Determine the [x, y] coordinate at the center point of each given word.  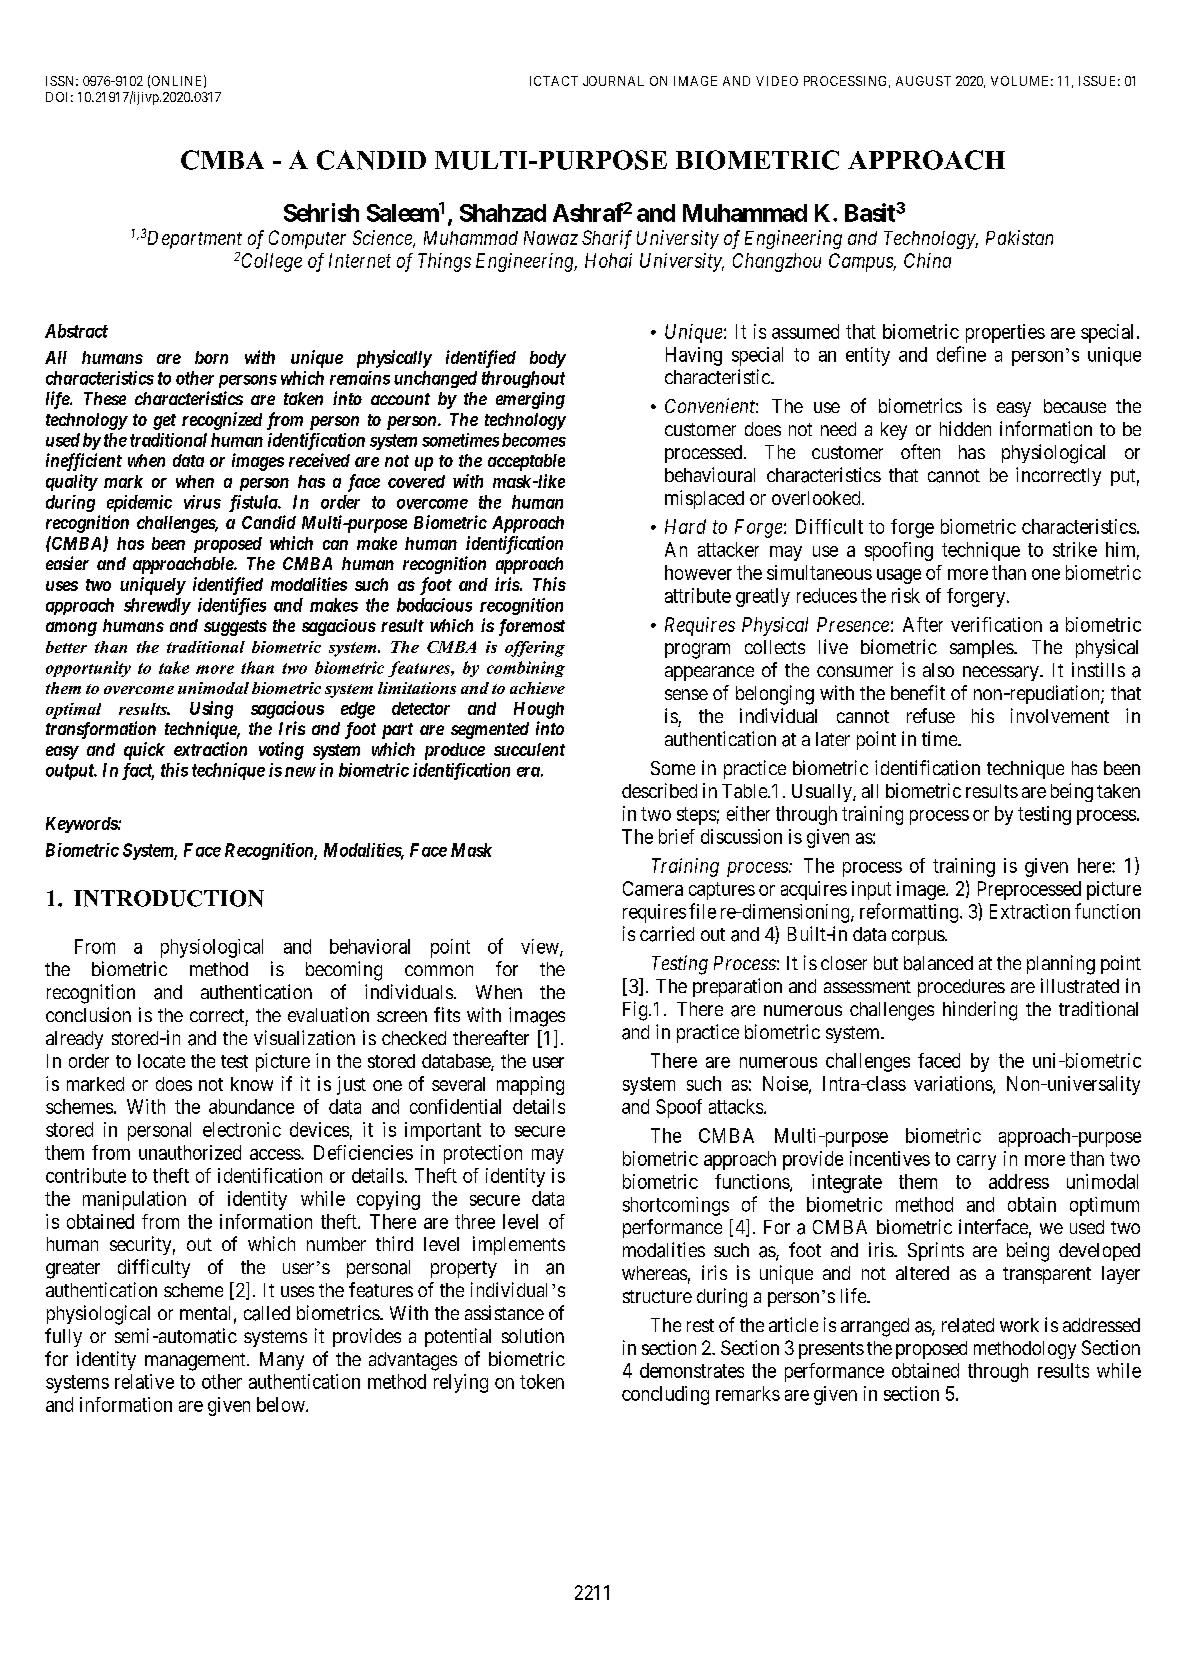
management [196, 1362]
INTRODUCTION [169, 898]
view [541, 947]
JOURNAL [613, 81]
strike [1075, 549]
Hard [685, 526]
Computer [307, 239]
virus [202, 502]
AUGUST [923, 81]
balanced [938, 963]
